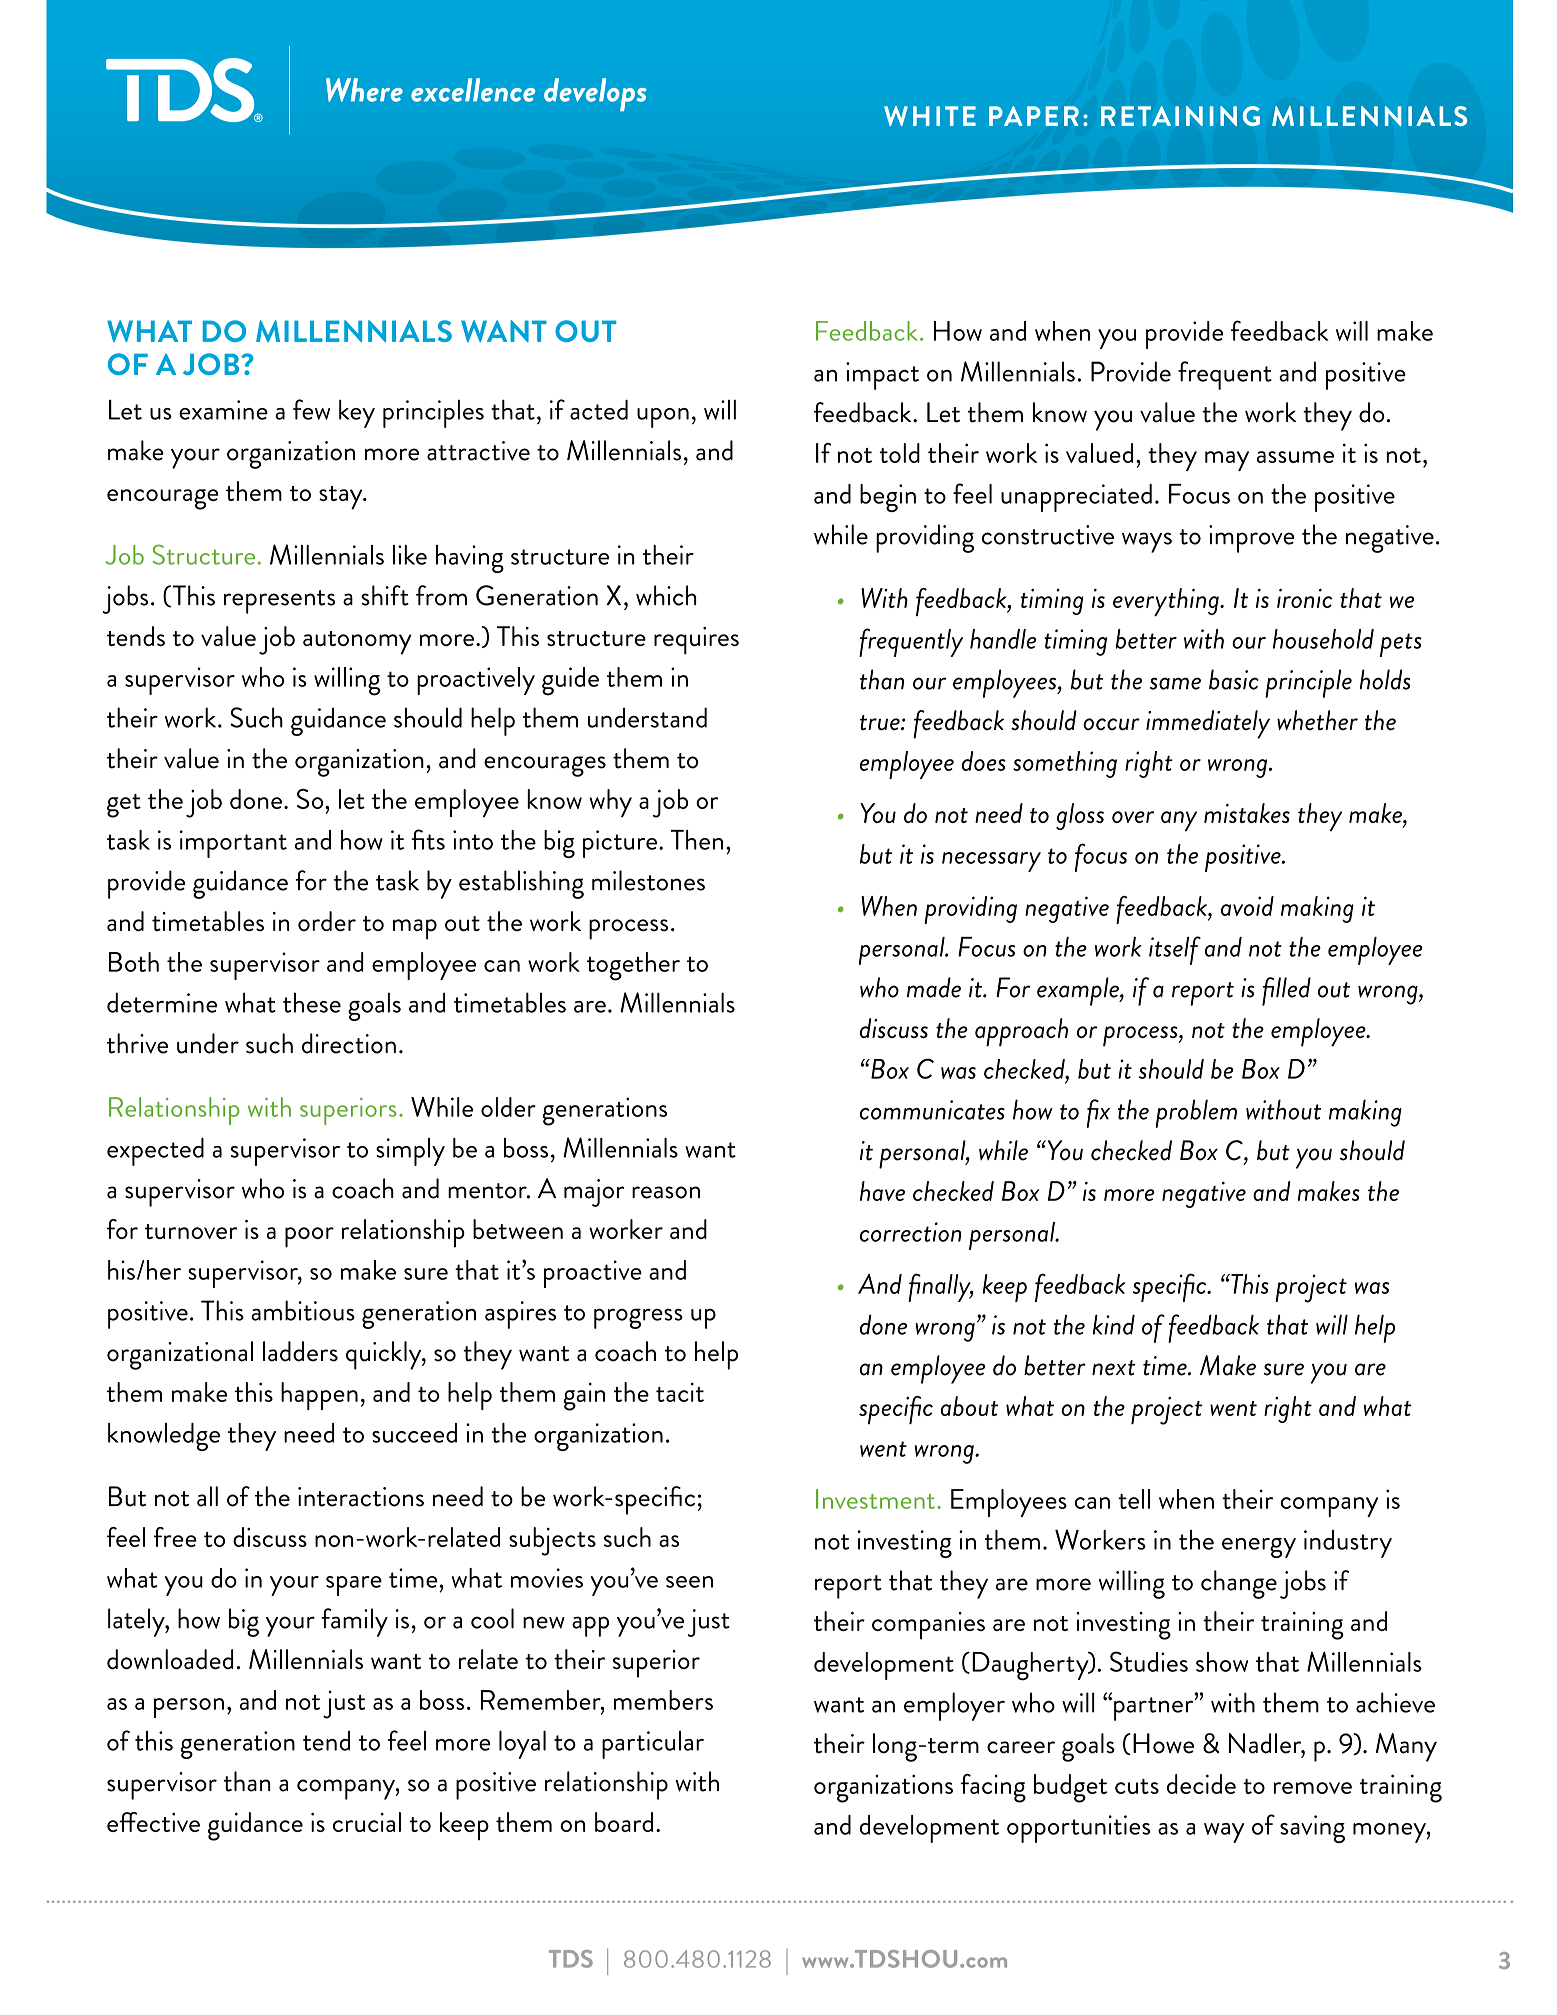  Describe the element at coordinates (1201, 1784) in the screenshot. I see `decide` at that location.
